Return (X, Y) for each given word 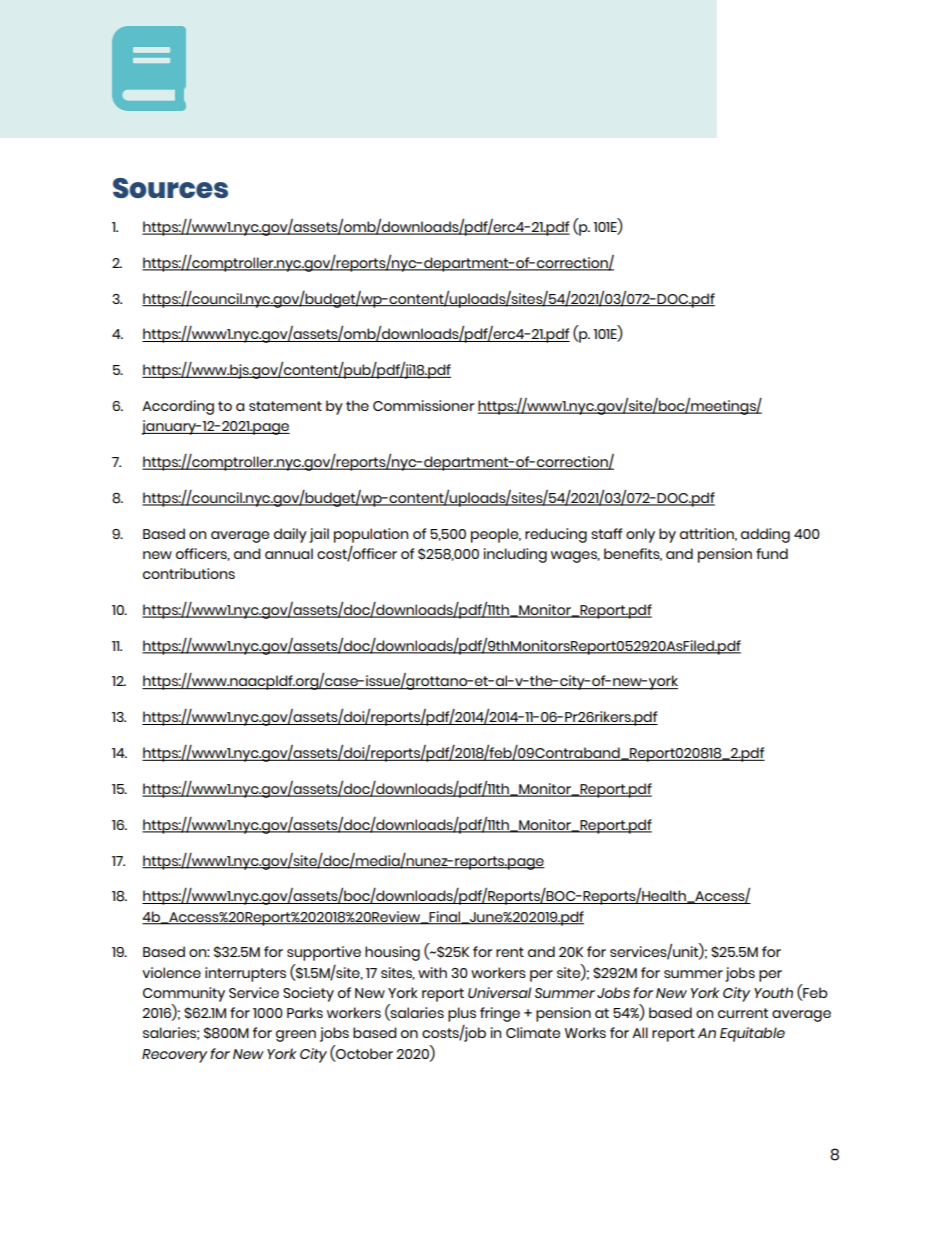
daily (290, 535)
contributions (189, 573)
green (296, 1036)
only (640, 535)
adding (765, 535)
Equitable (752, 1034)
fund (772, 553)
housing (392, 953)
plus (462, 1014)
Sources (170, 188)
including (515, 555)
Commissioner (424, 405)
